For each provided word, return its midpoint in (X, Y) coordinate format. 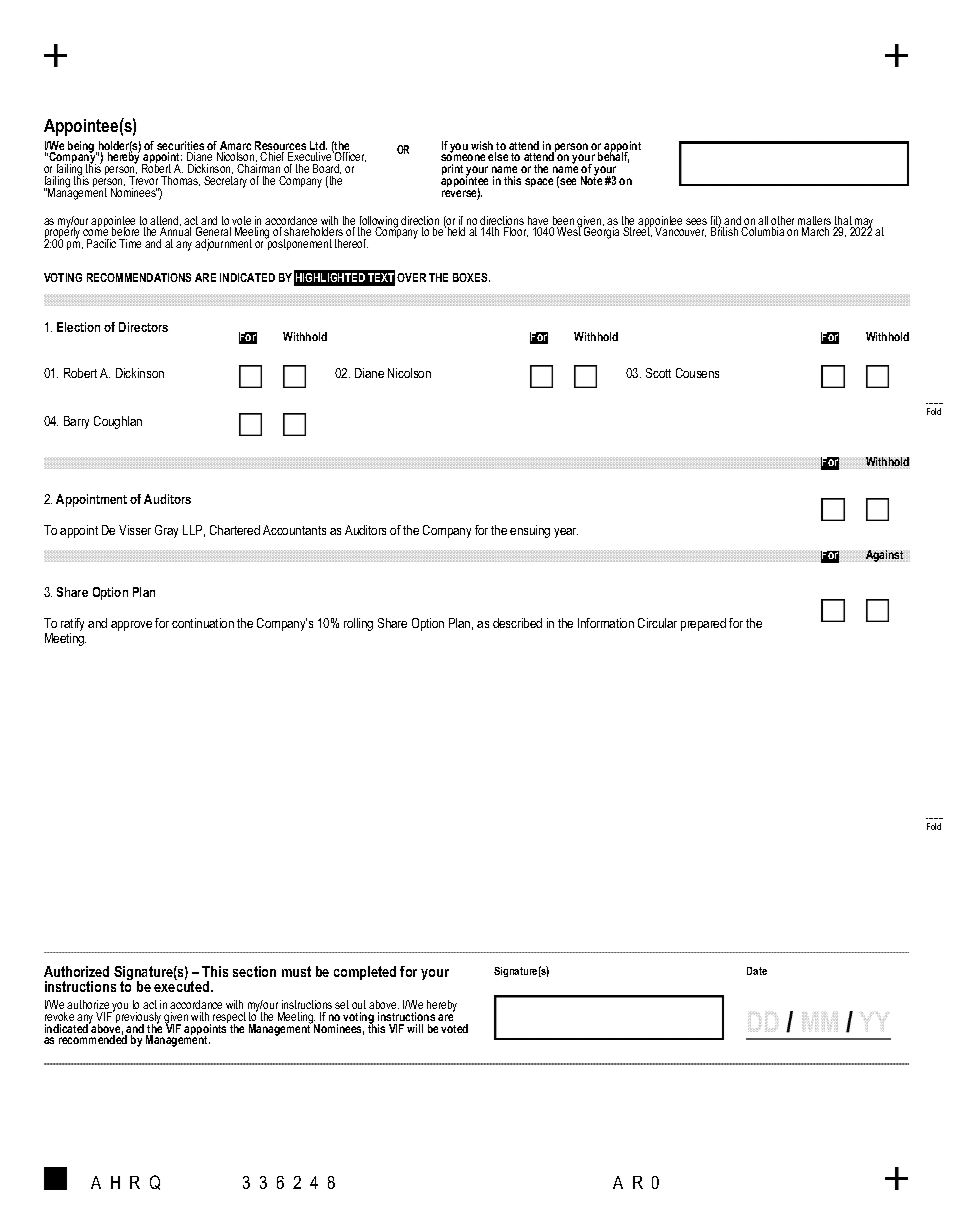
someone (463, 159)
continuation (203, 623)
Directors (143, 327)
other (782, 222)
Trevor (143, 180)
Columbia (762, 231)
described (517, 623)
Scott (658, 373)
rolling (358, 624)
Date (757, 971)
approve (131, 626)
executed (183, 985)
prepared (703, 624)
